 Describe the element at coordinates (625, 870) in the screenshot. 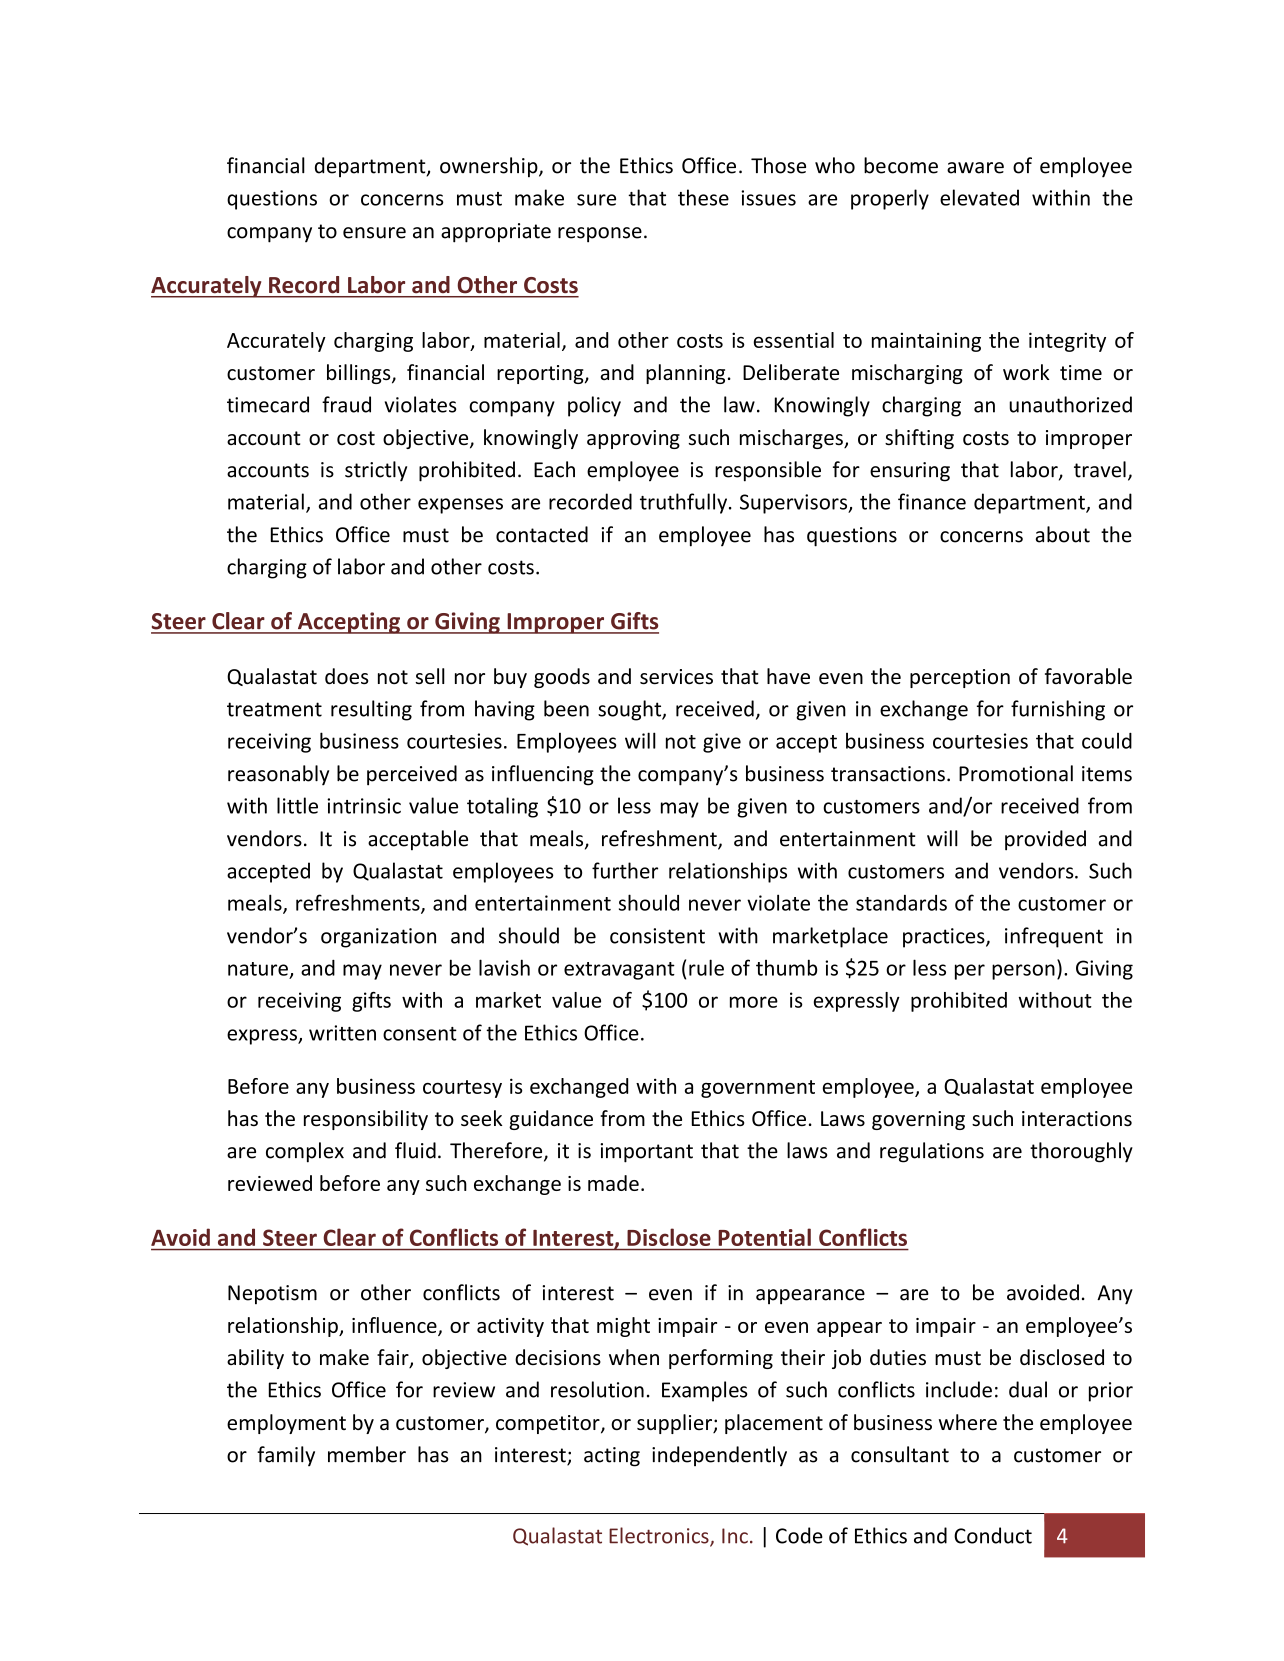

I see `further` at that location.
